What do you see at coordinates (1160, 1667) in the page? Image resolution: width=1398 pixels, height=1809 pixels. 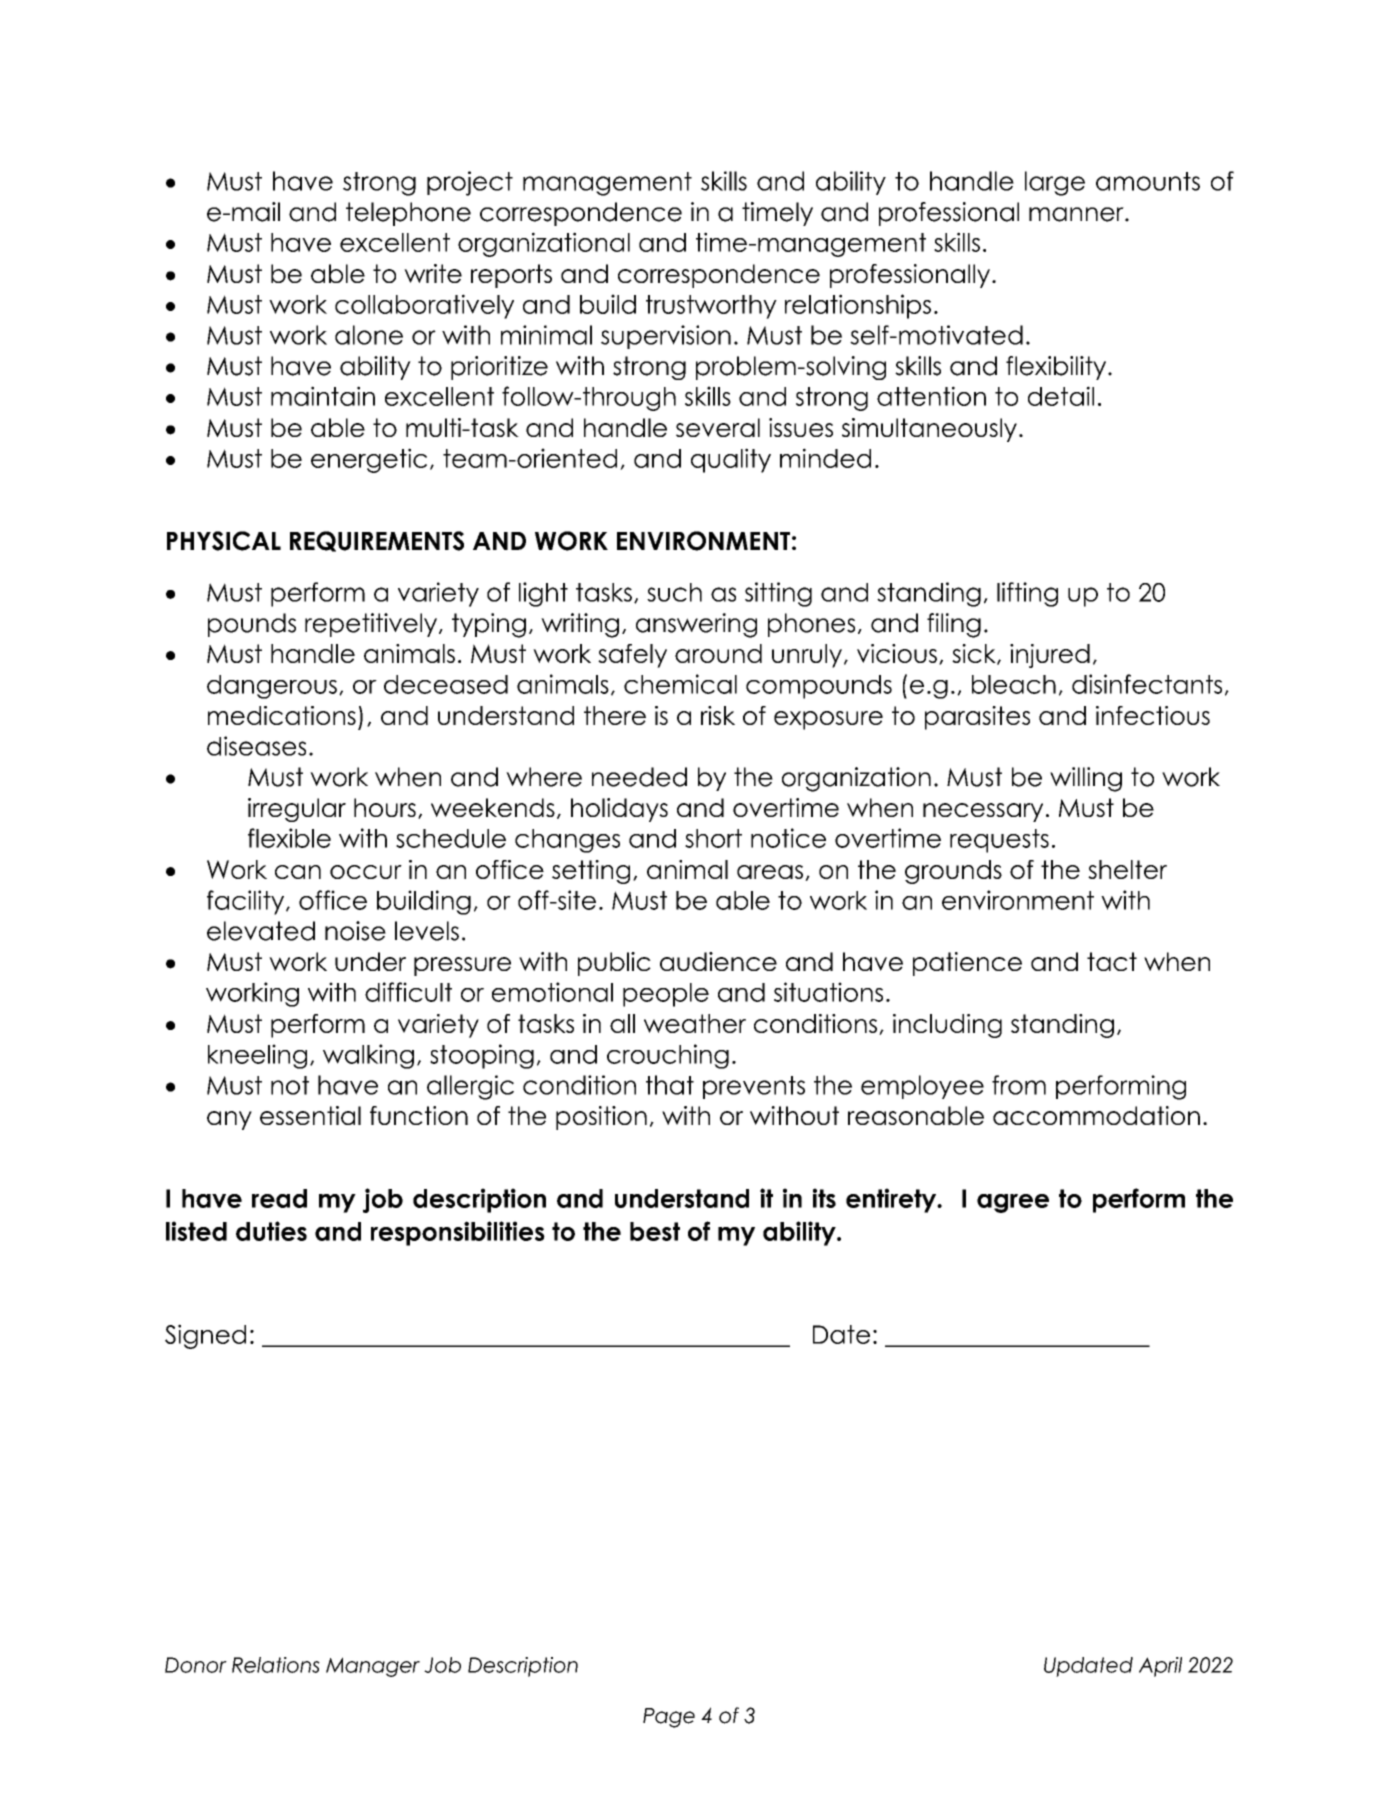 I see `April` at bounding box center [1160, 1667].
